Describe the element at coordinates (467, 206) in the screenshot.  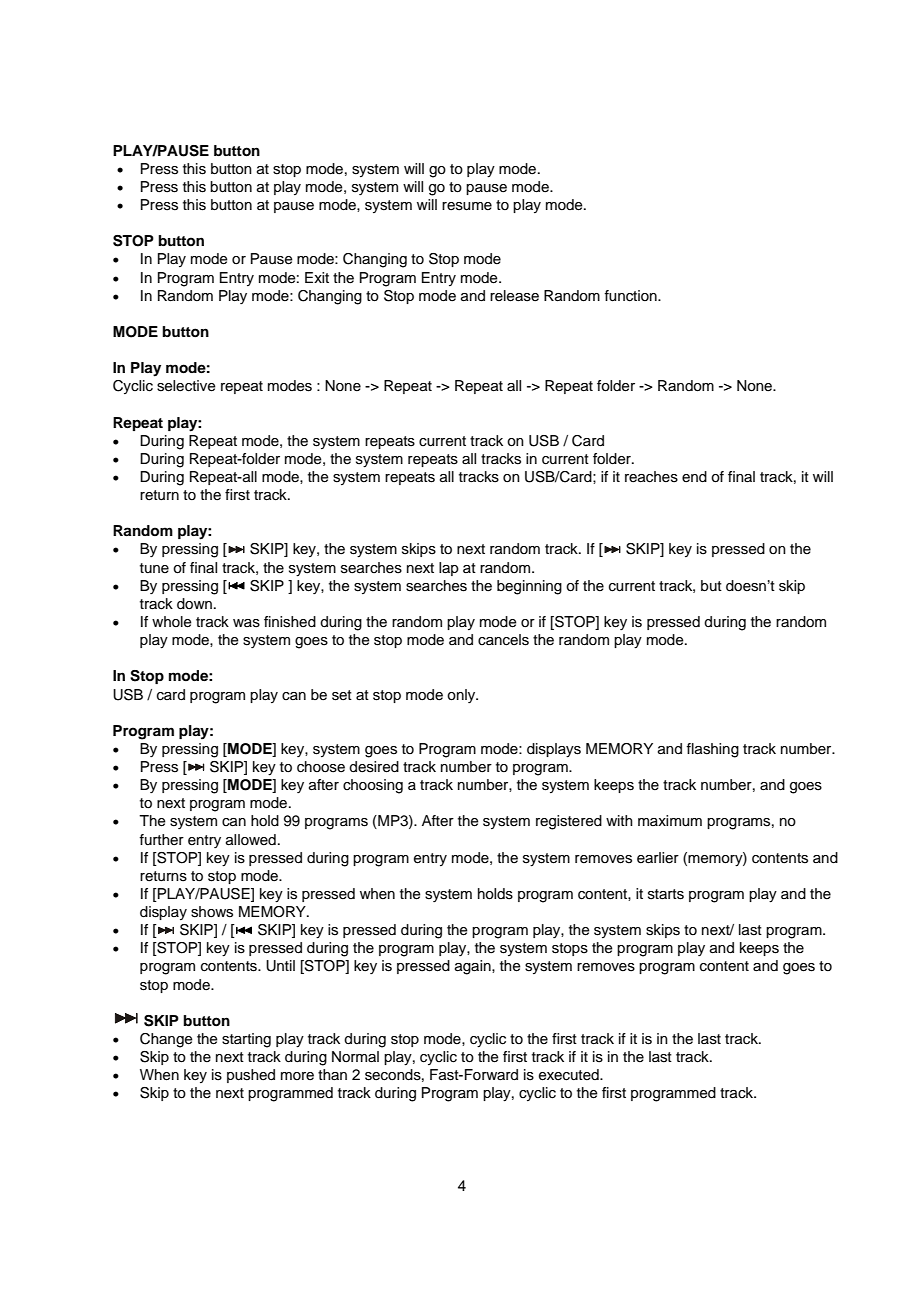
I see `resume` at that location.
